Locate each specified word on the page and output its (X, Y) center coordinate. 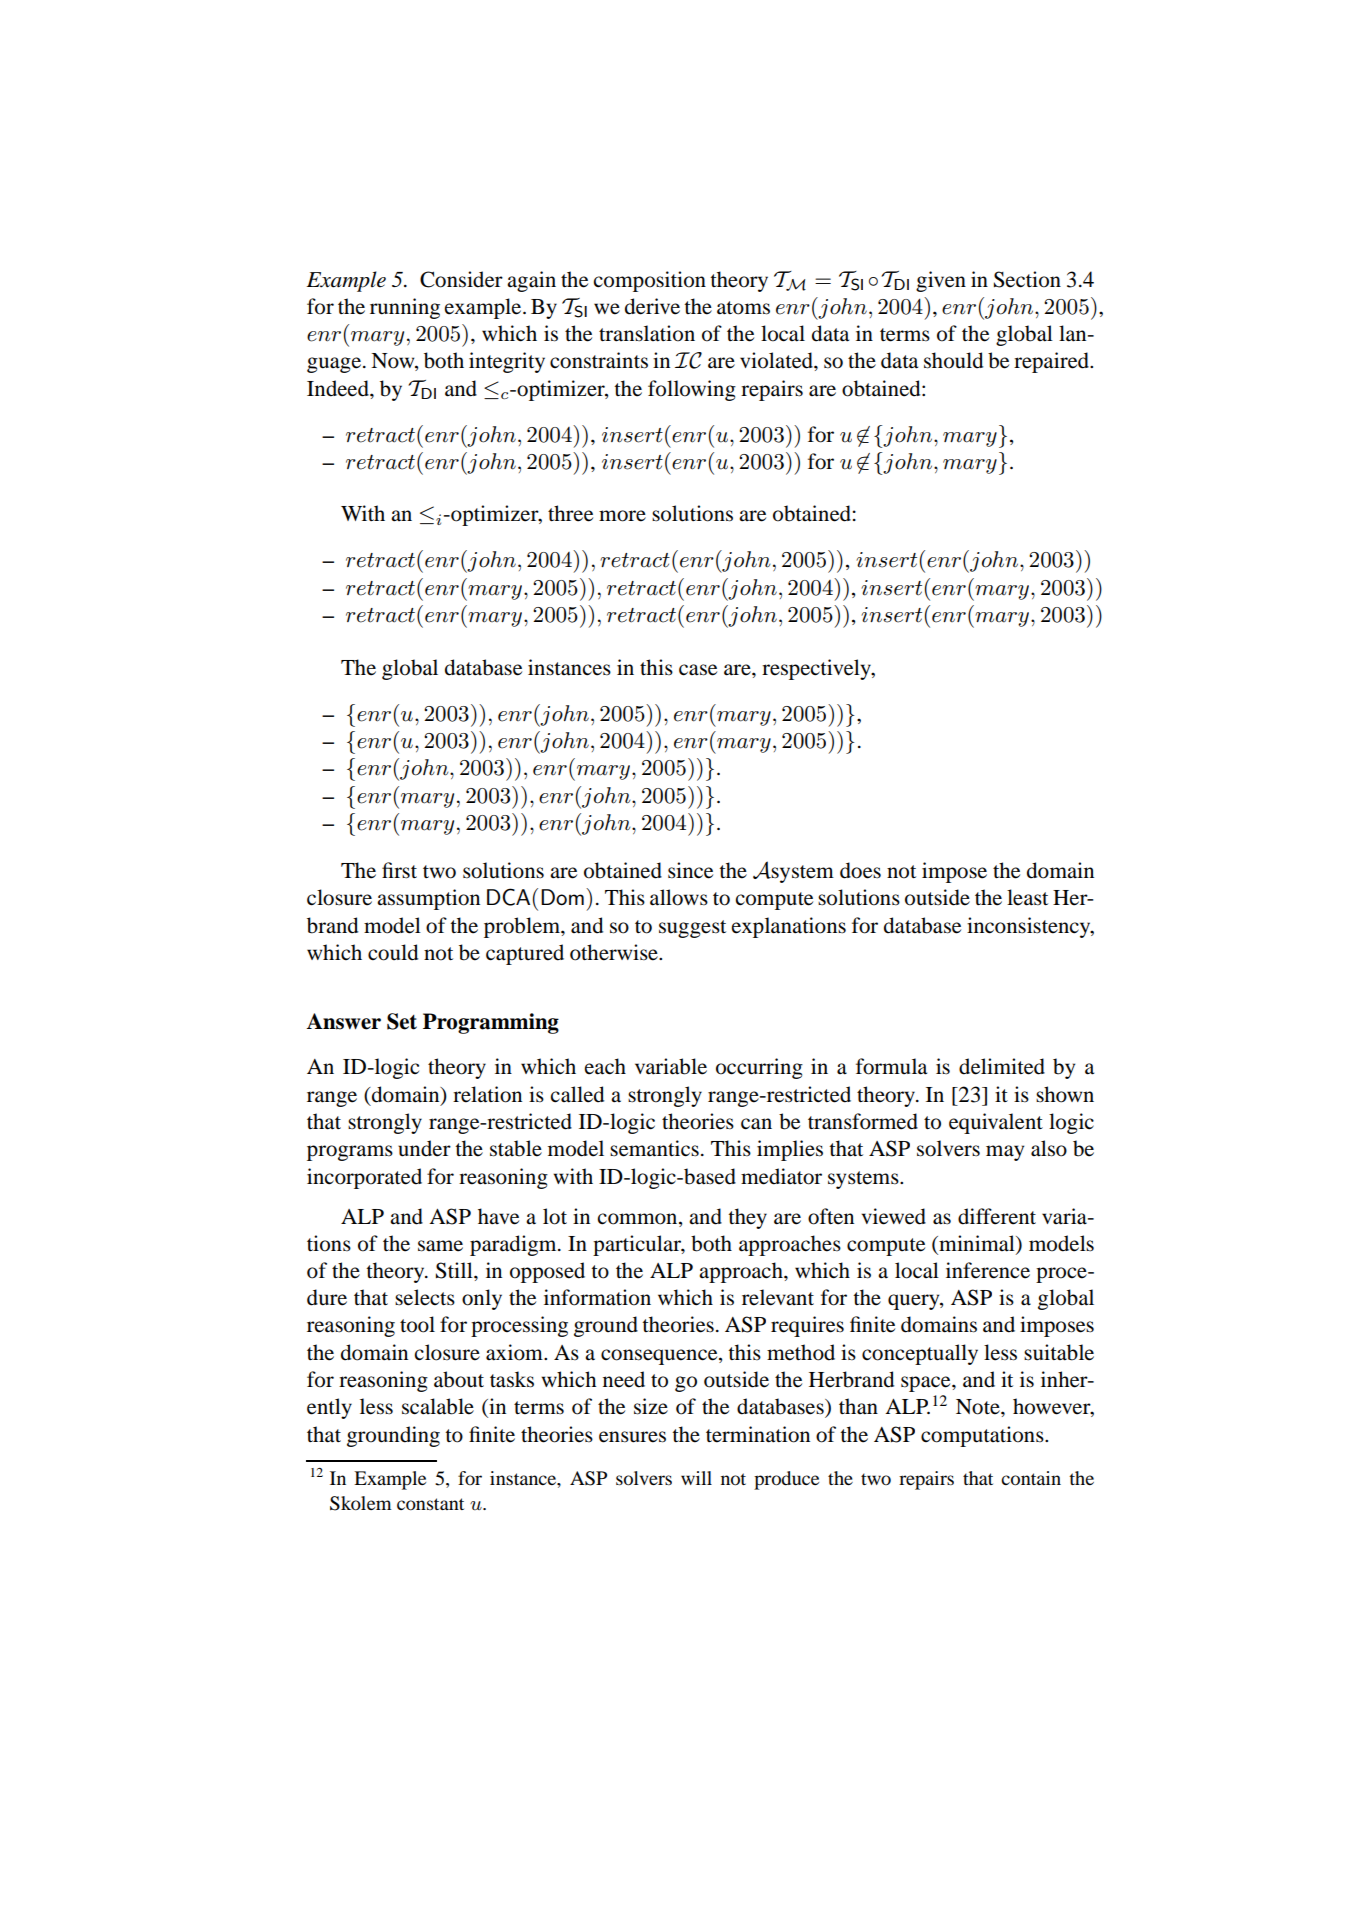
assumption (428, 899)
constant (430, 1504)
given (941, 281)
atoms (743, 308)
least (1027, 897)
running (405, 308)
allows (679, 897)
